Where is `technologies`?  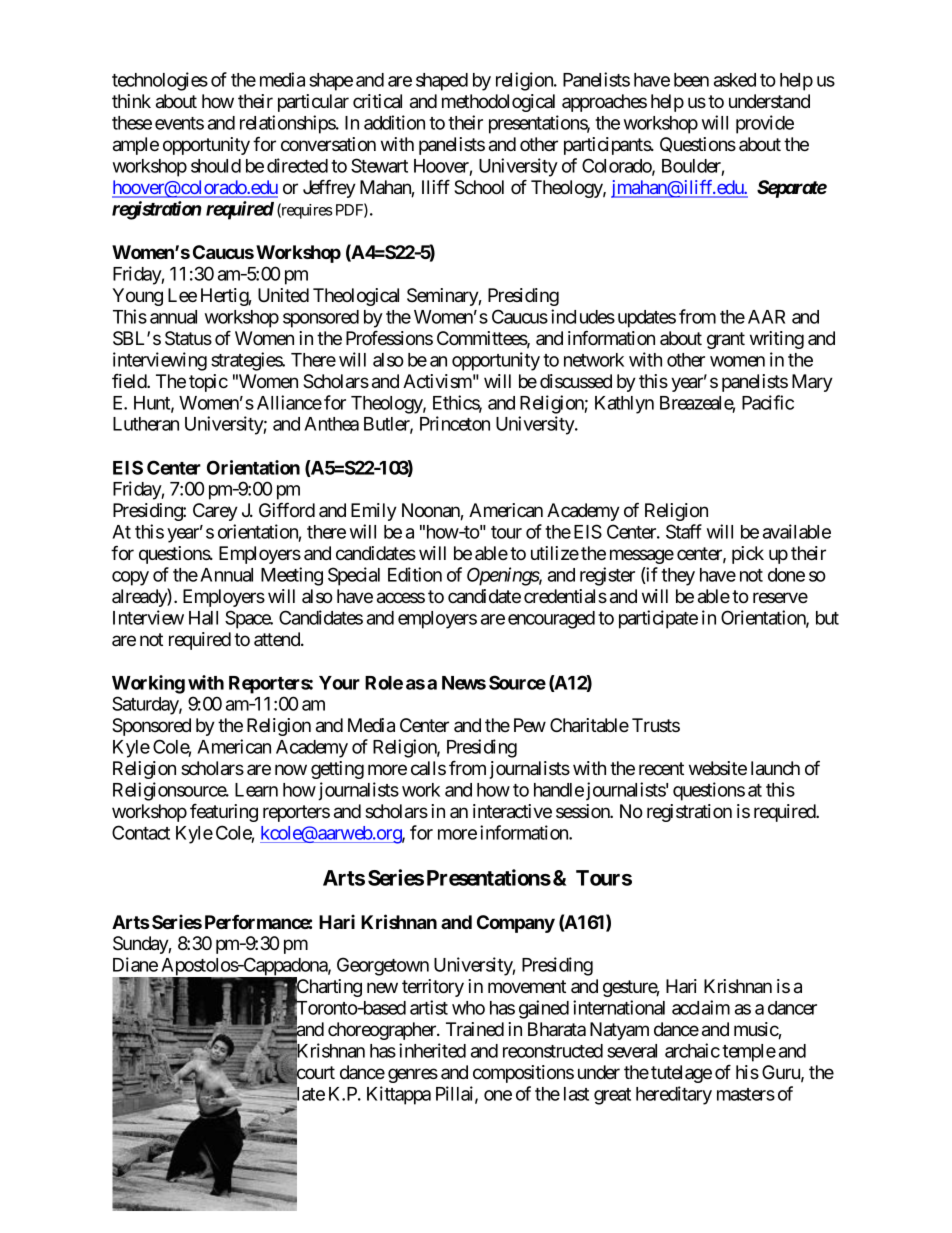 technologies is located at coordinates (160, 81).
